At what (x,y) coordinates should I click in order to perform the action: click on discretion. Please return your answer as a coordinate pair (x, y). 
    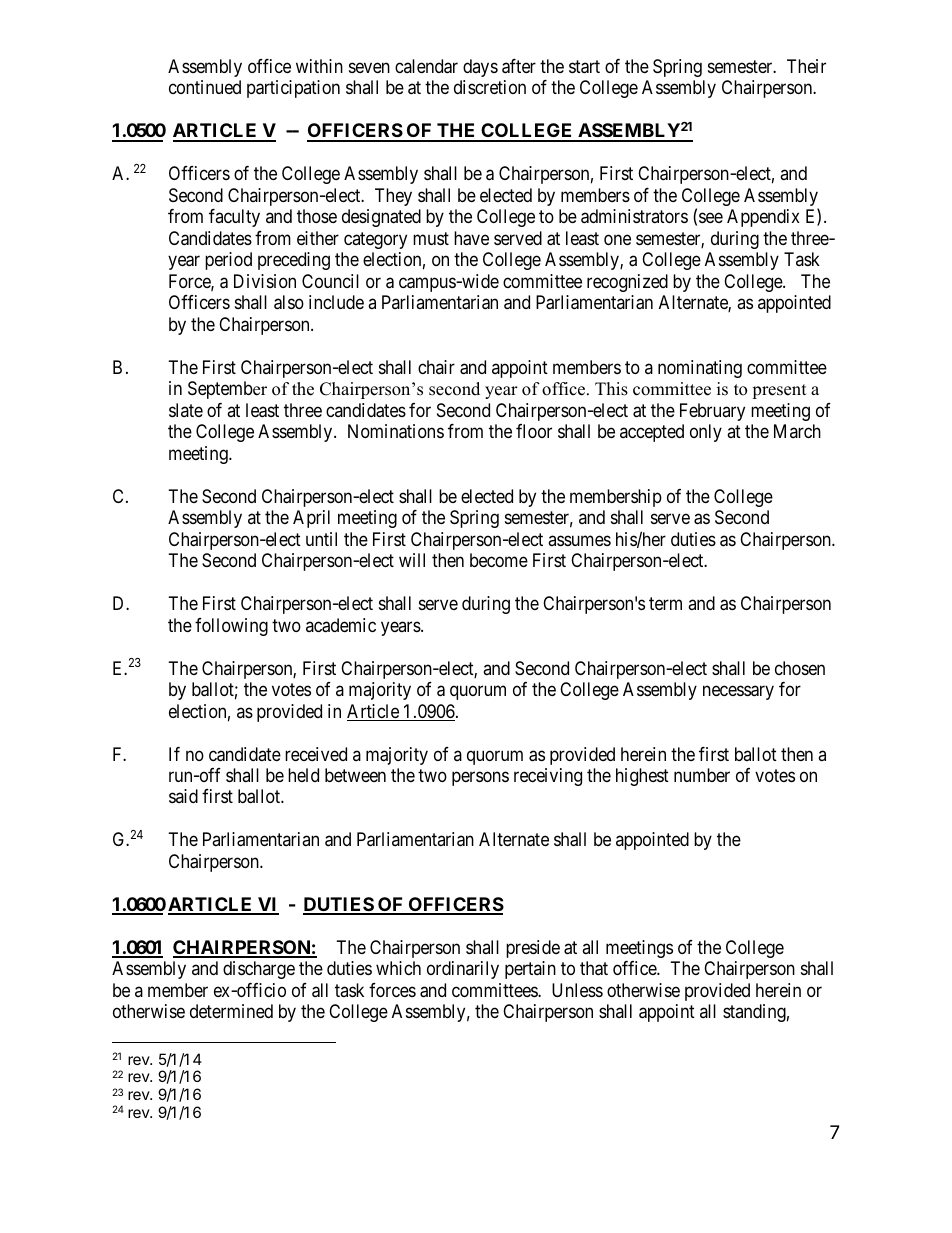
    Looking at the image, I should click on (490, 87).
